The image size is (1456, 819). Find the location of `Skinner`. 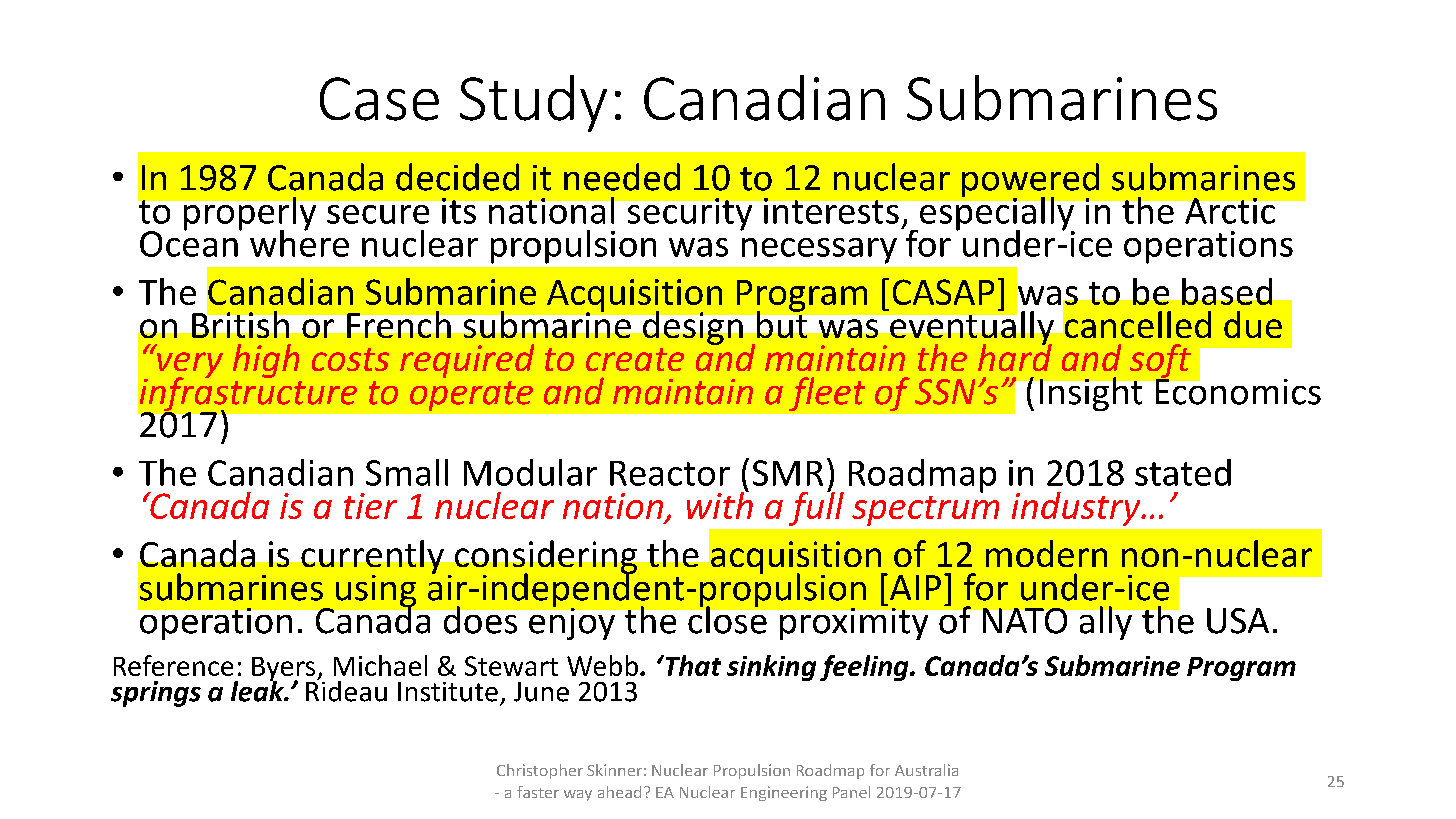

Skinner is located at coordinates (614, 770).
